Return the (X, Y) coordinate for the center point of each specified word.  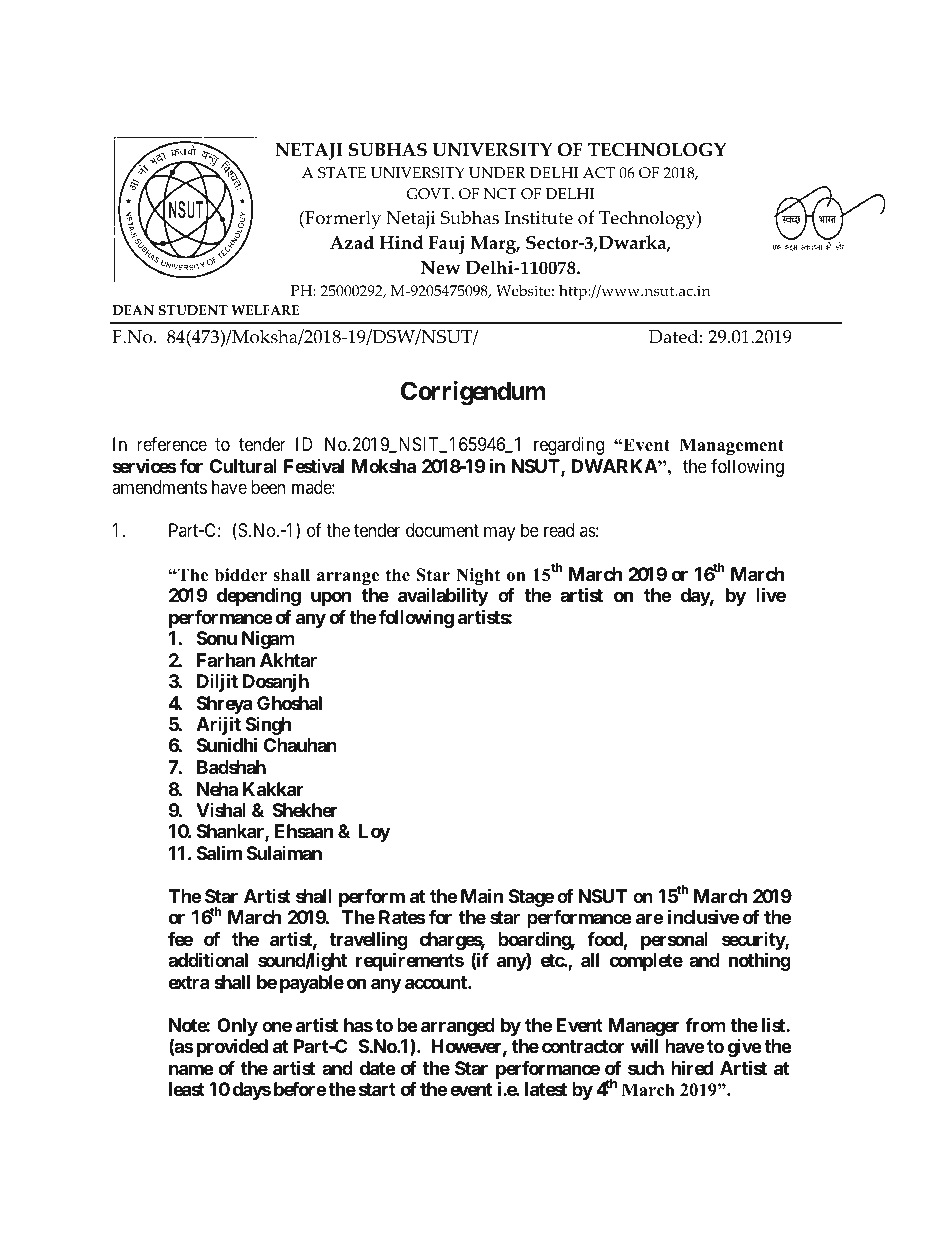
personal (674, 941)
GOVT (429, 194)
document (442, 530)
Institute (539, 218)
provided (232, 1047)
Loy (374, 833)
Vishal (221, 810)
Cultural (243, 466)
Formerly (342, 220)
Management (732, 446)
